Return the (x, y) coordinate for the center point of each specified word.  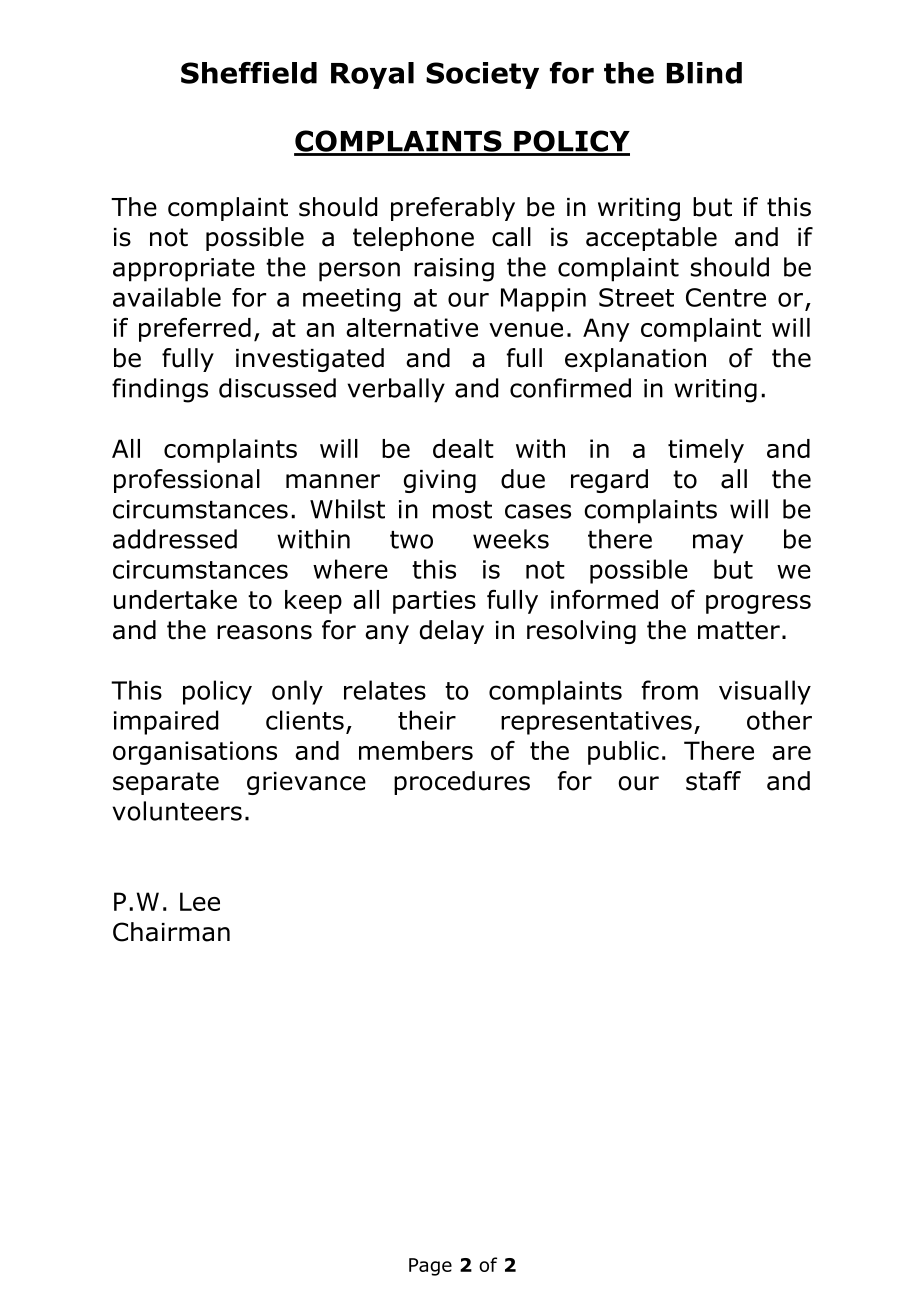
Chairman (171, 932)
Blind (704, 73)
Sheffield (249, 73)
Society (482, 75)
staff (713, 781)
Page (430, 1267)
